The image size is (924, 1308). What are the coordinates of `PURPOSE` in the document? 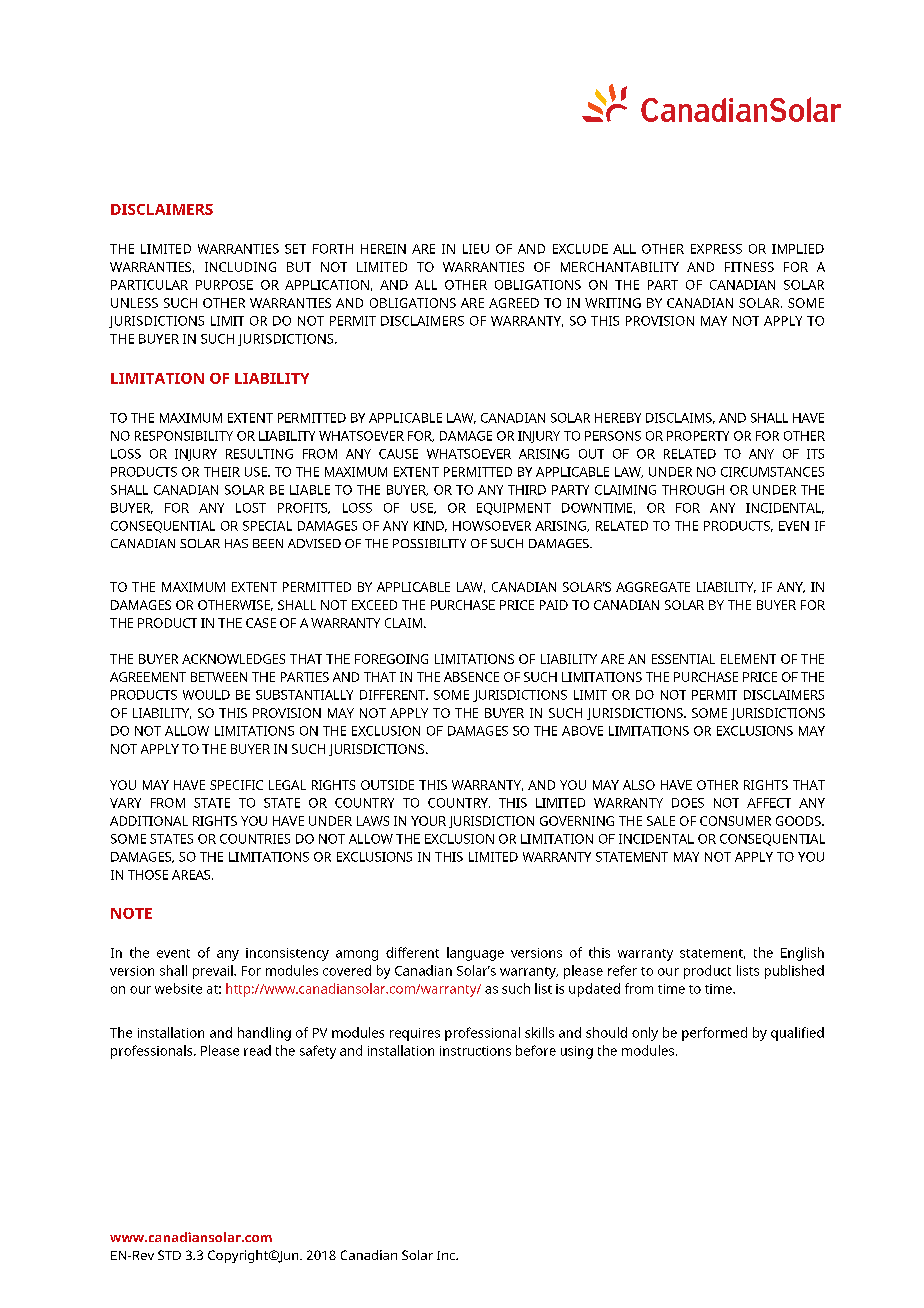 It's located at (224, 285).
